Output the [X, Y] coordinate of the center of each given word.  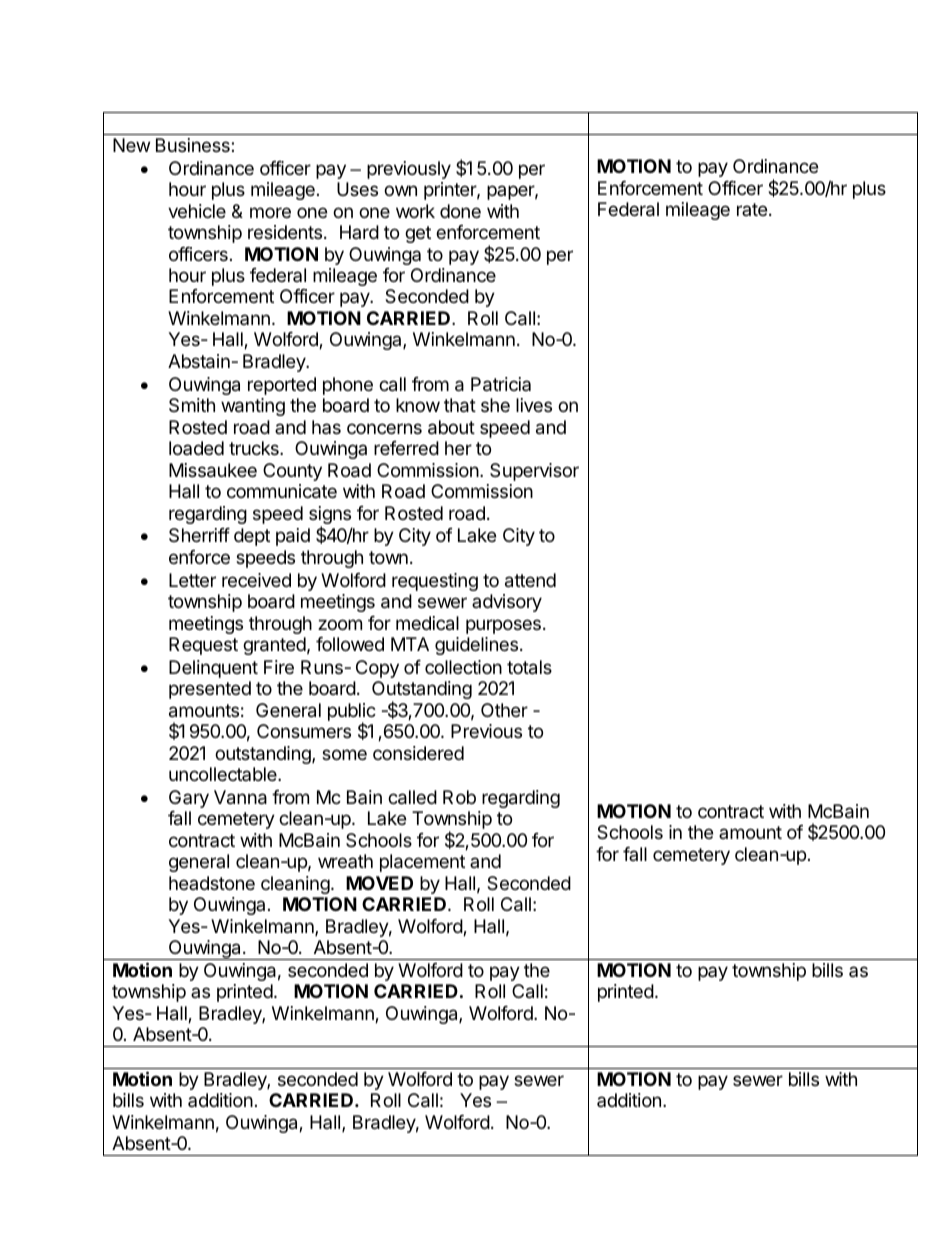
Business [194, 145]
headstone [212, 883]
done [460, 211]
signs [330, 516]
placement [422, 863]
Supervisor [534, 472]
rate [752, 209]
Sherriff [199, 535]
